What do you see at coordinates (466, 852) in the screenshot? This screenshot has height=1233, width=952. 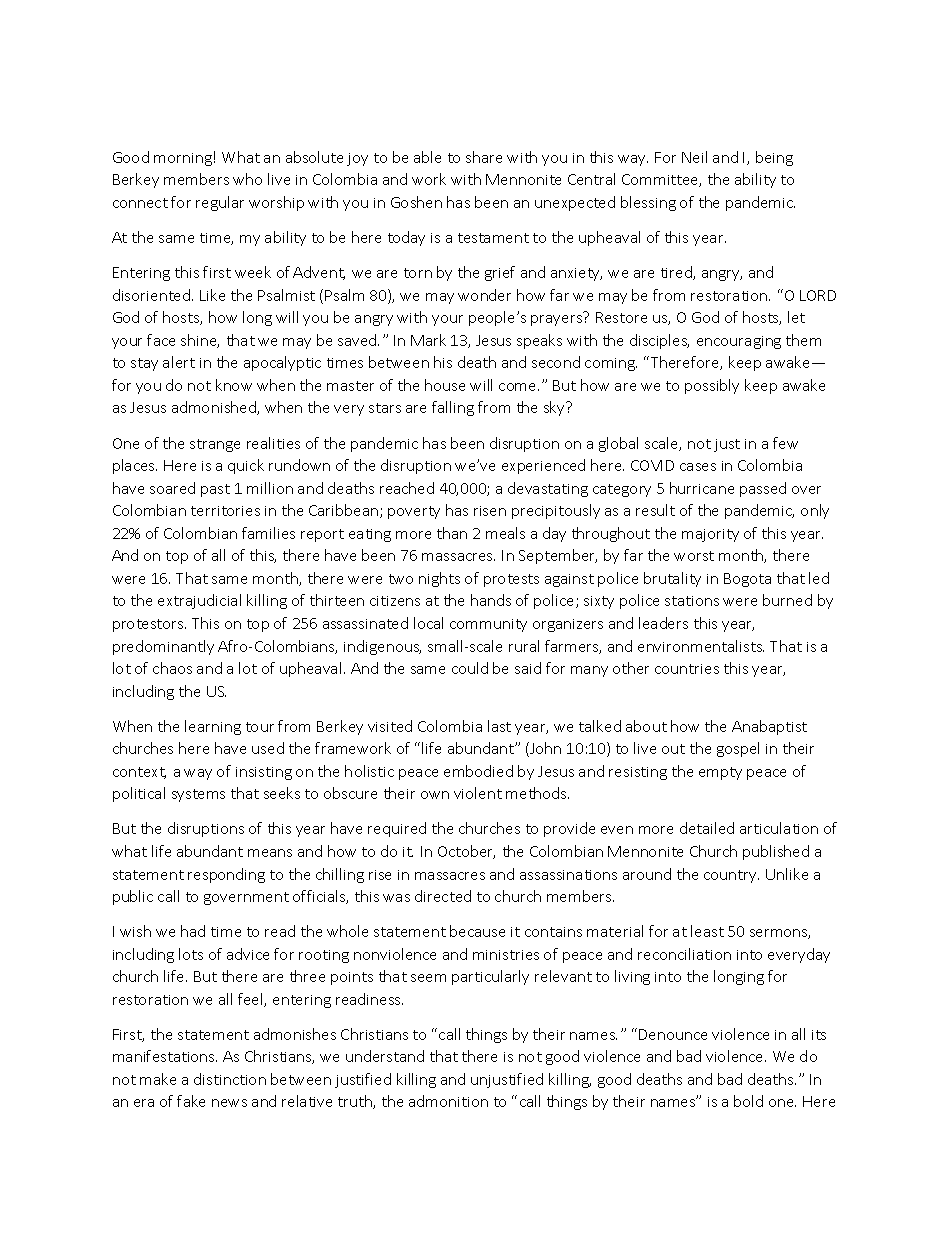 I see `October` at bounding box center [466, 852].
